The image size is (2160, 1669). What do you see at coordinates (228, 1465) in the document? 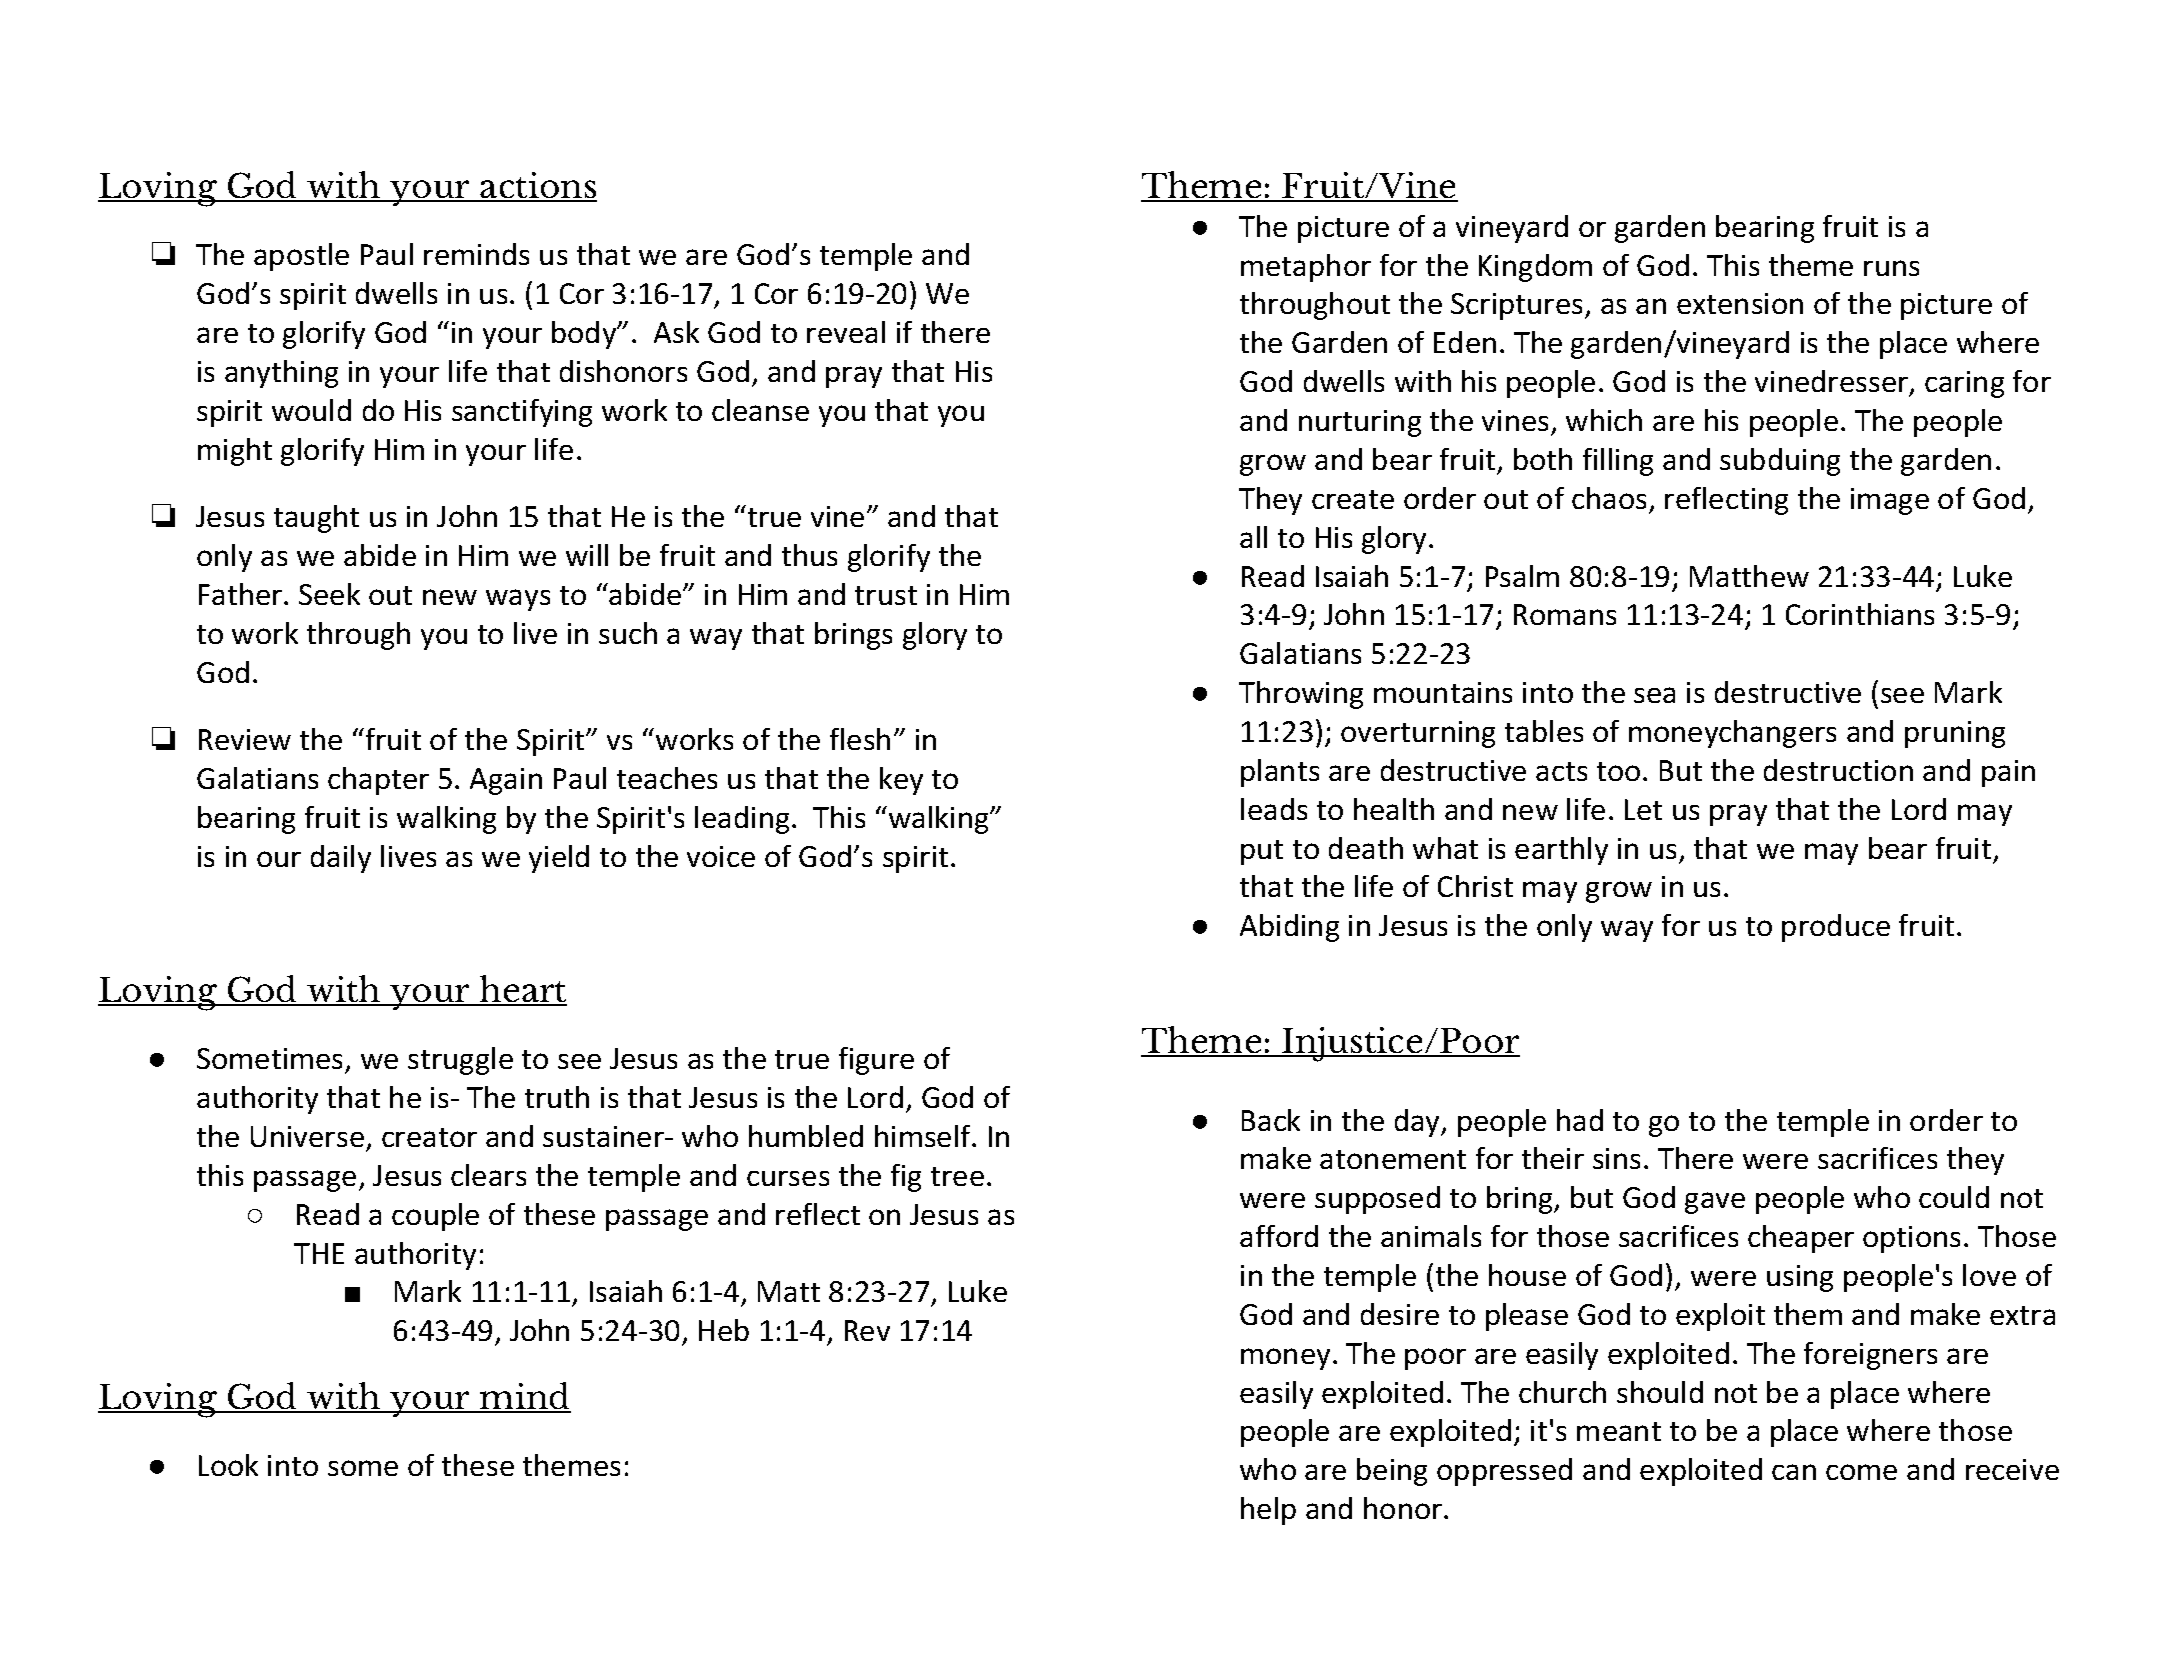
I see `Look` at bounding box center [228, 1465].
